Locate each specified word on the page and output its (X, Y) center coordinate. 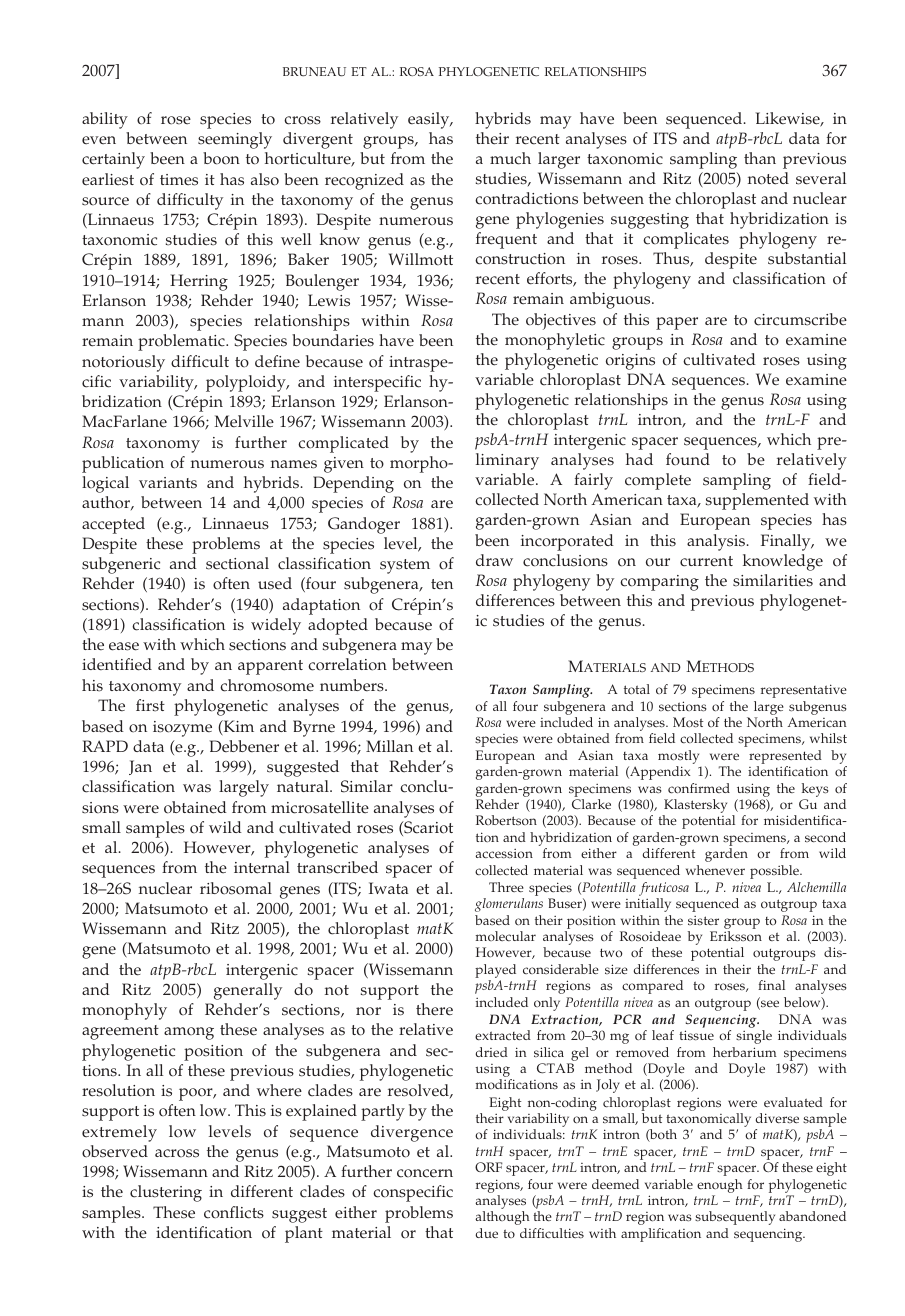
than (760, 158)
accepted (113, 525)
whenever (715, 870)
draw (494, 560)
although (502, 1218)
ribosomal (236, 888)
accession (504, 854)
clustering (166, 1193)
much (510, 158)
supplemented (757, 501)
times (179, 180)
